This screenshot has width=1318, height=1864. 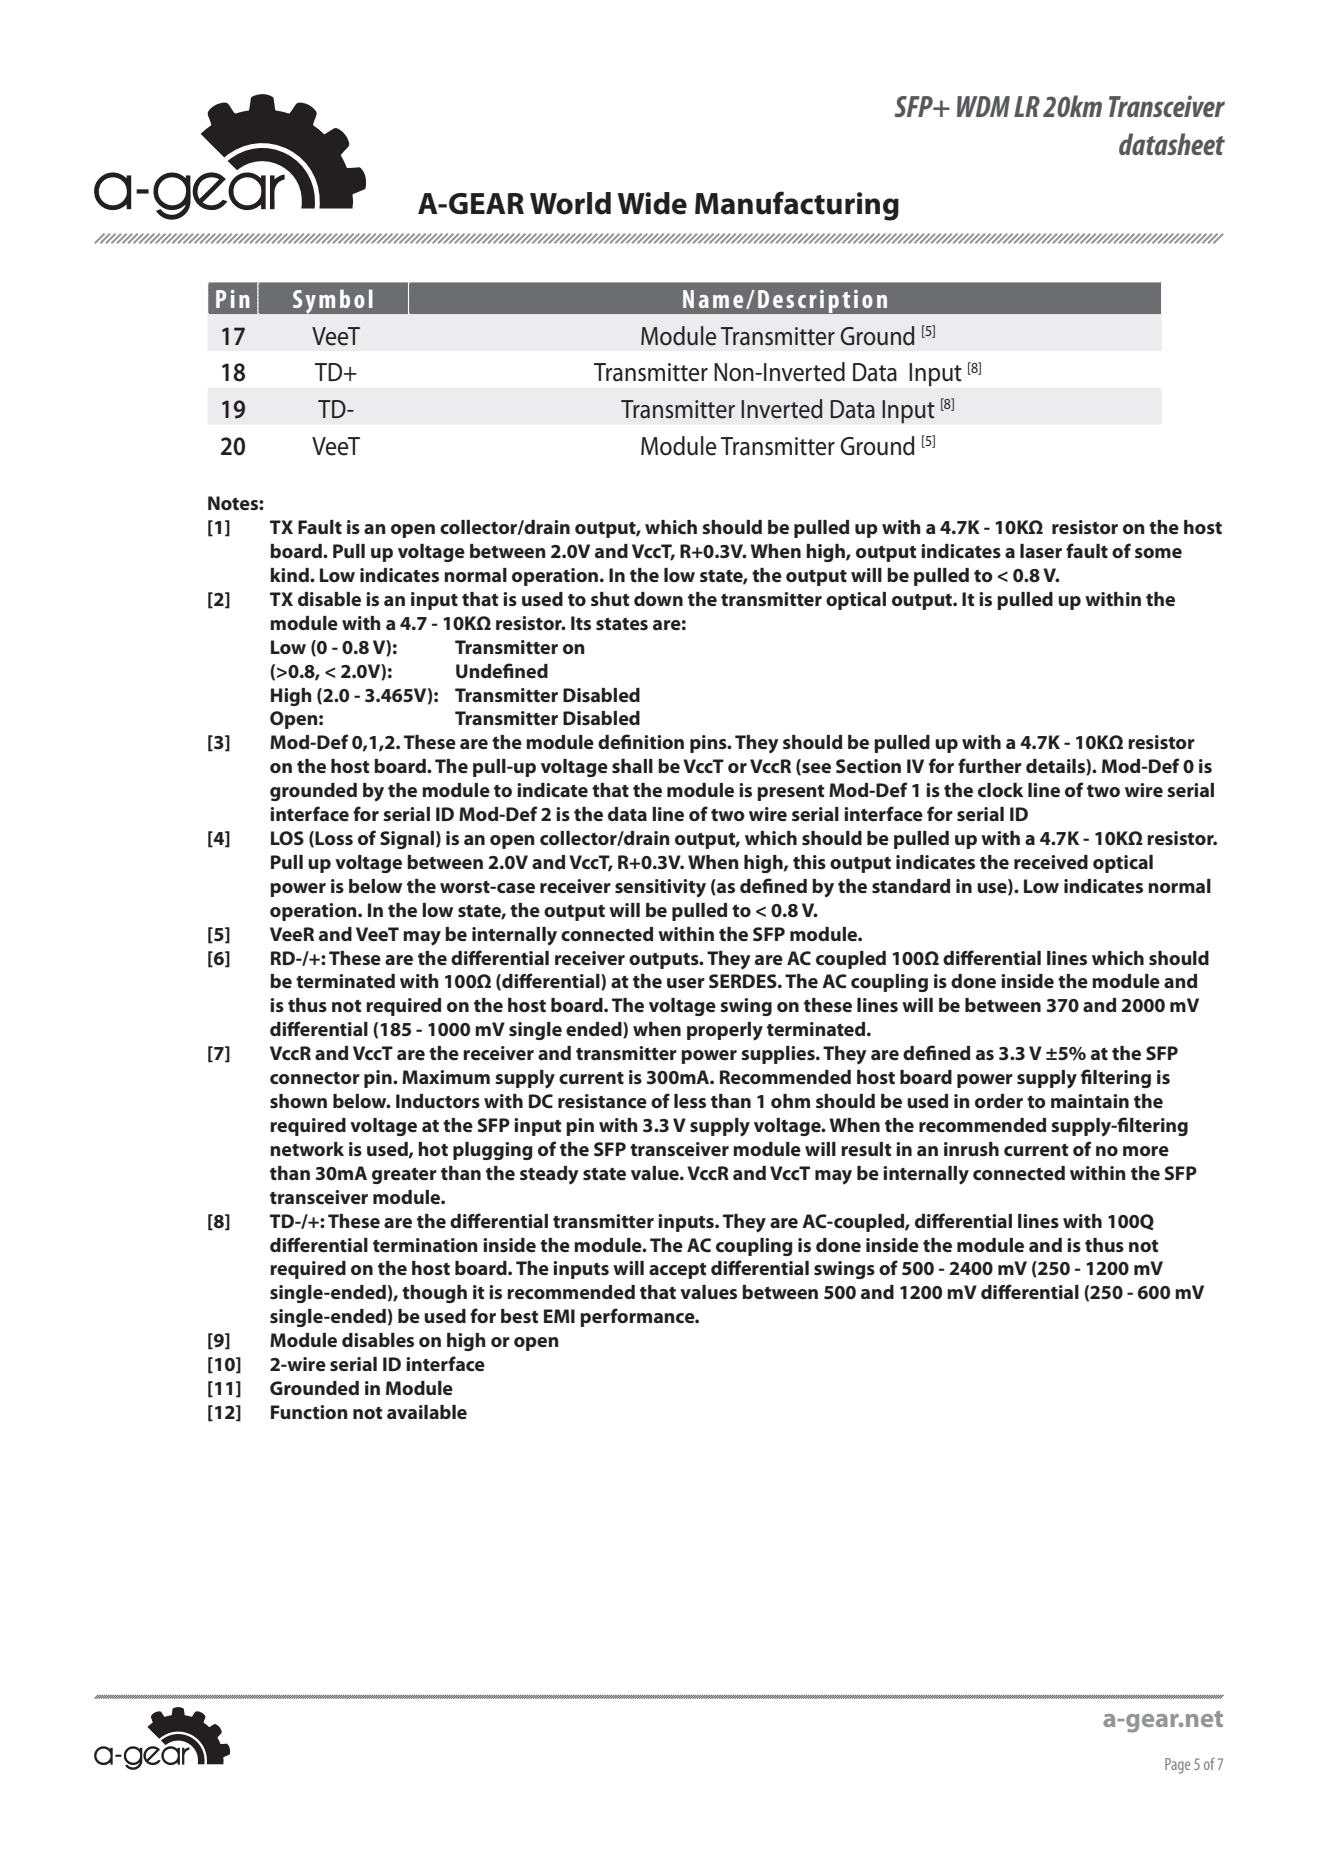 I want to click on World, so click(x=570, y=203).
